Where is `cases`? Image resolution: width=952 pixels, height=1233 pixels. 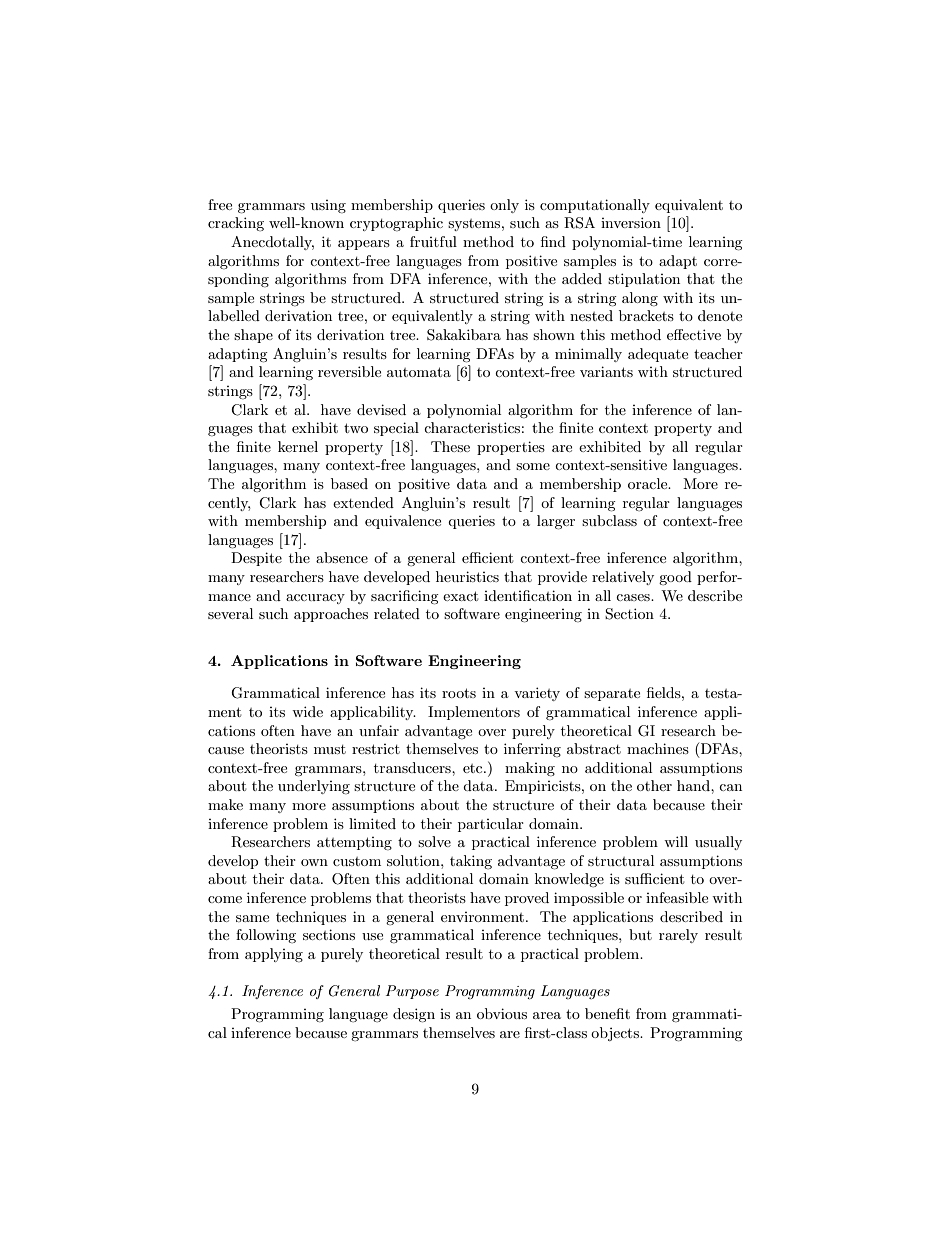 cases is located at coordinates (634, 597).
